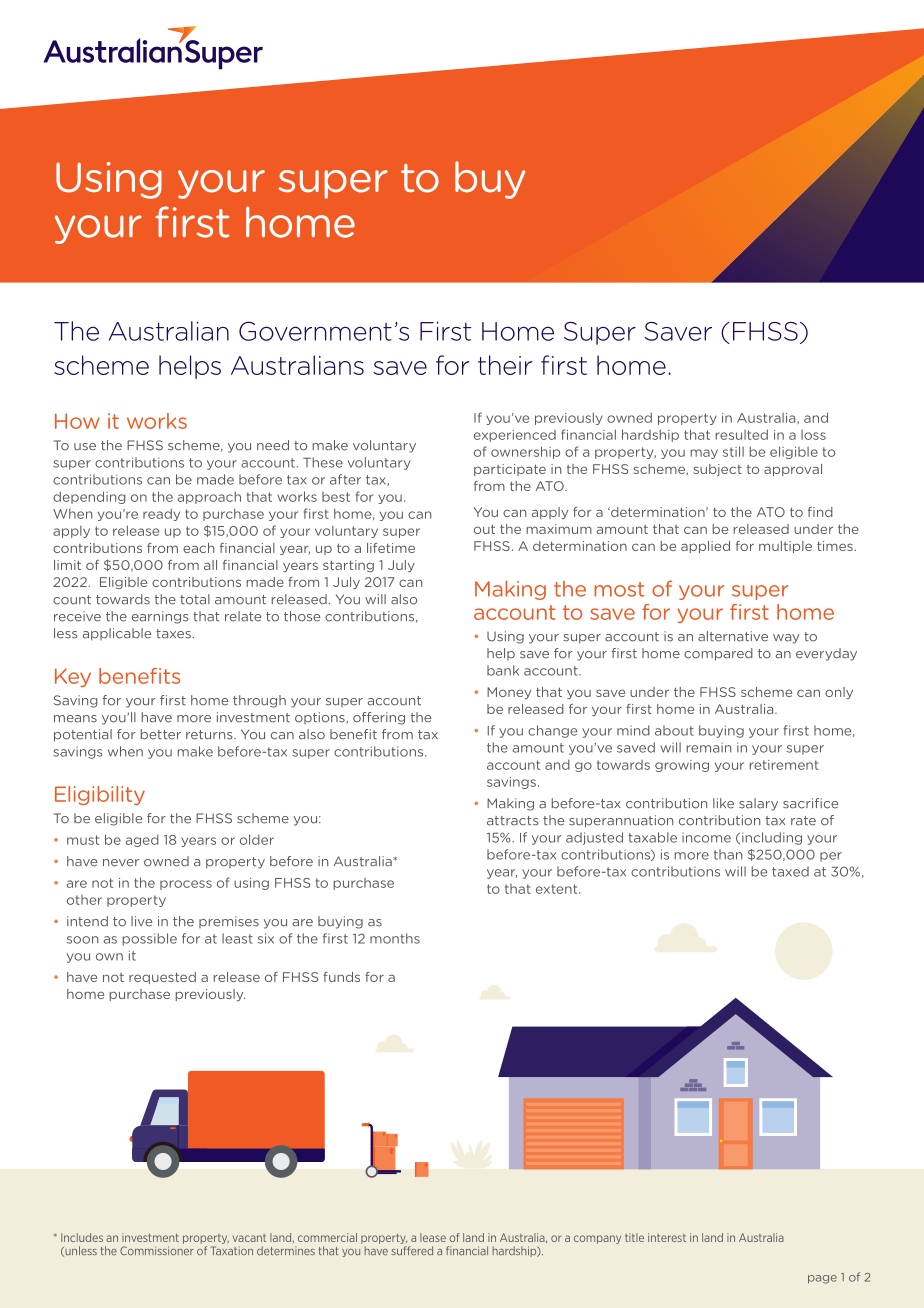 The height and width of the screenshot is (1308, 924). I want to click on How, so click(77, 421).
